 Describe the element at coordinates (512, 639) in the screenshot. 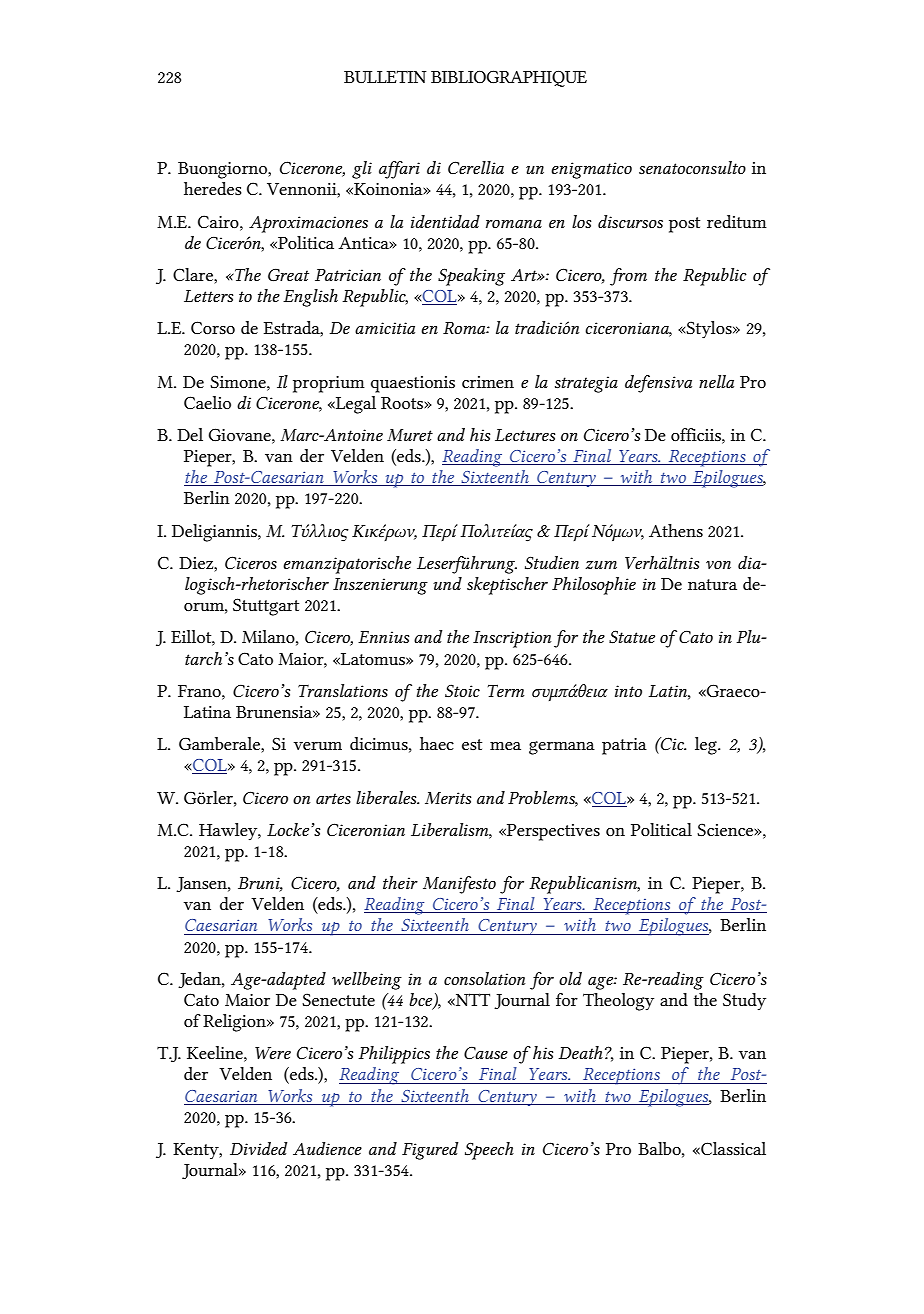

I see `Inscription` at that location.
